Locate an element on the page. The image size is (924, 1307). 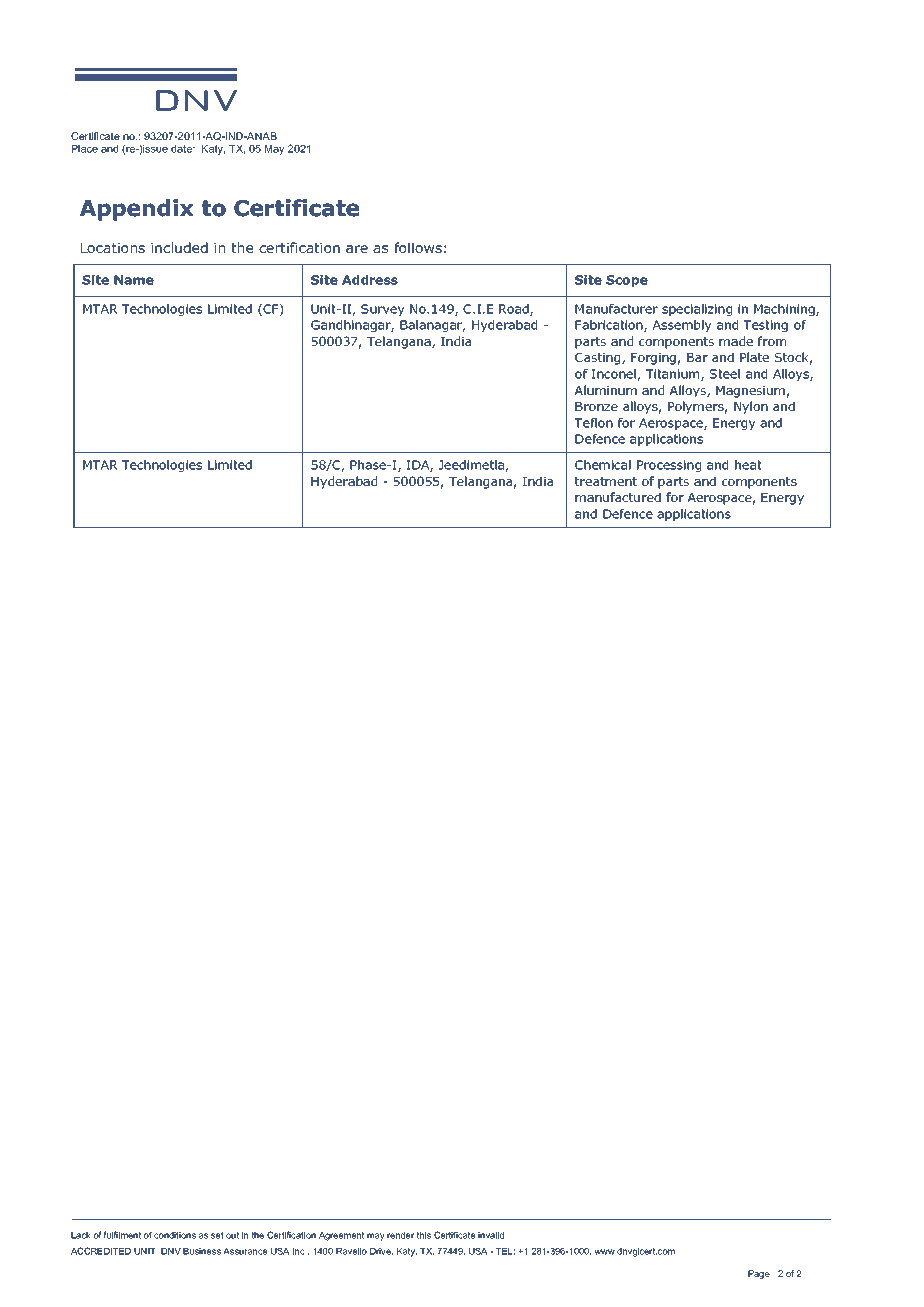
follows is located at coordinates (418, 247).
